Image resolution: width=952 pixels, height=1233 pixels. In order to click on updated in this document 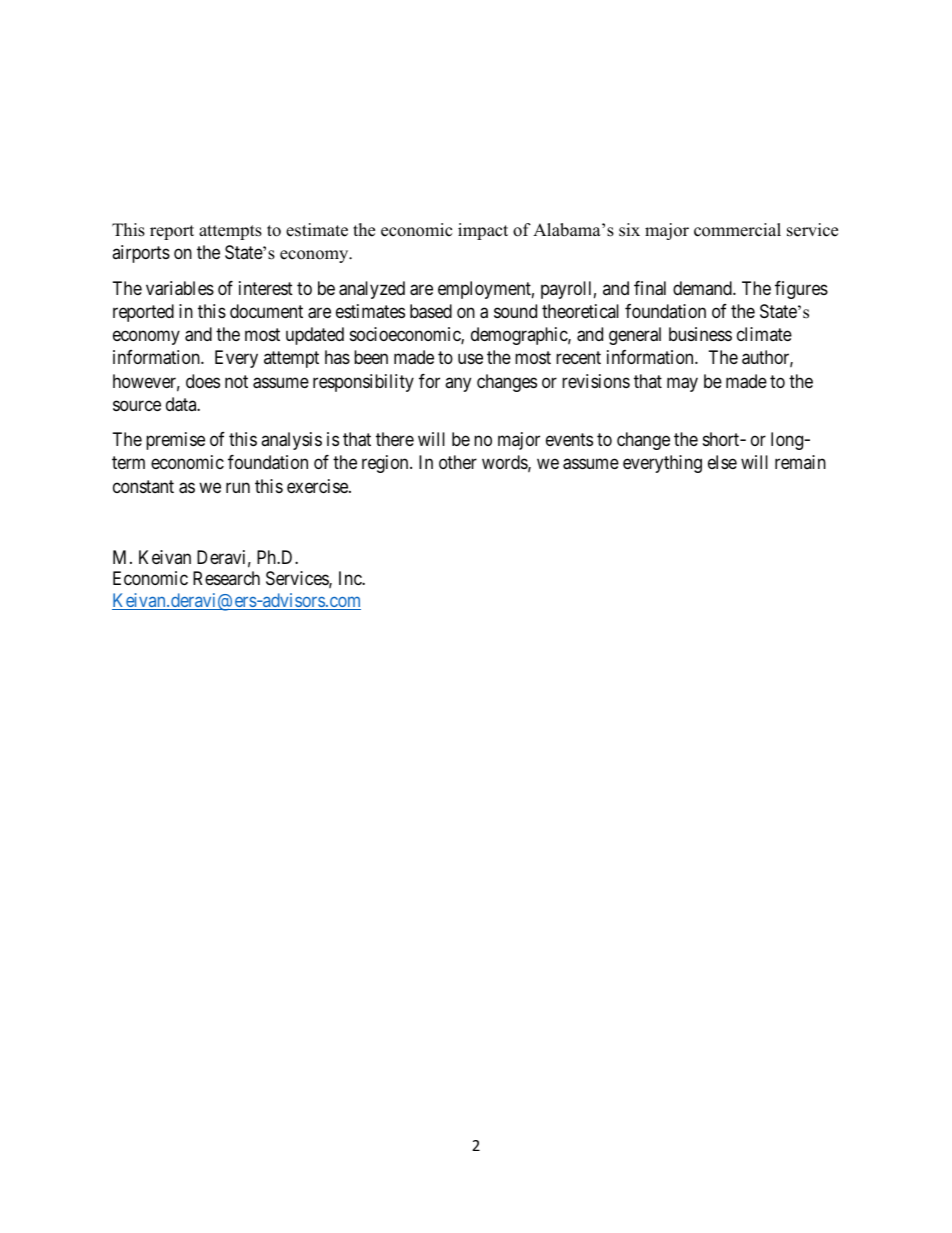, I will do `click(315, 336)`.
